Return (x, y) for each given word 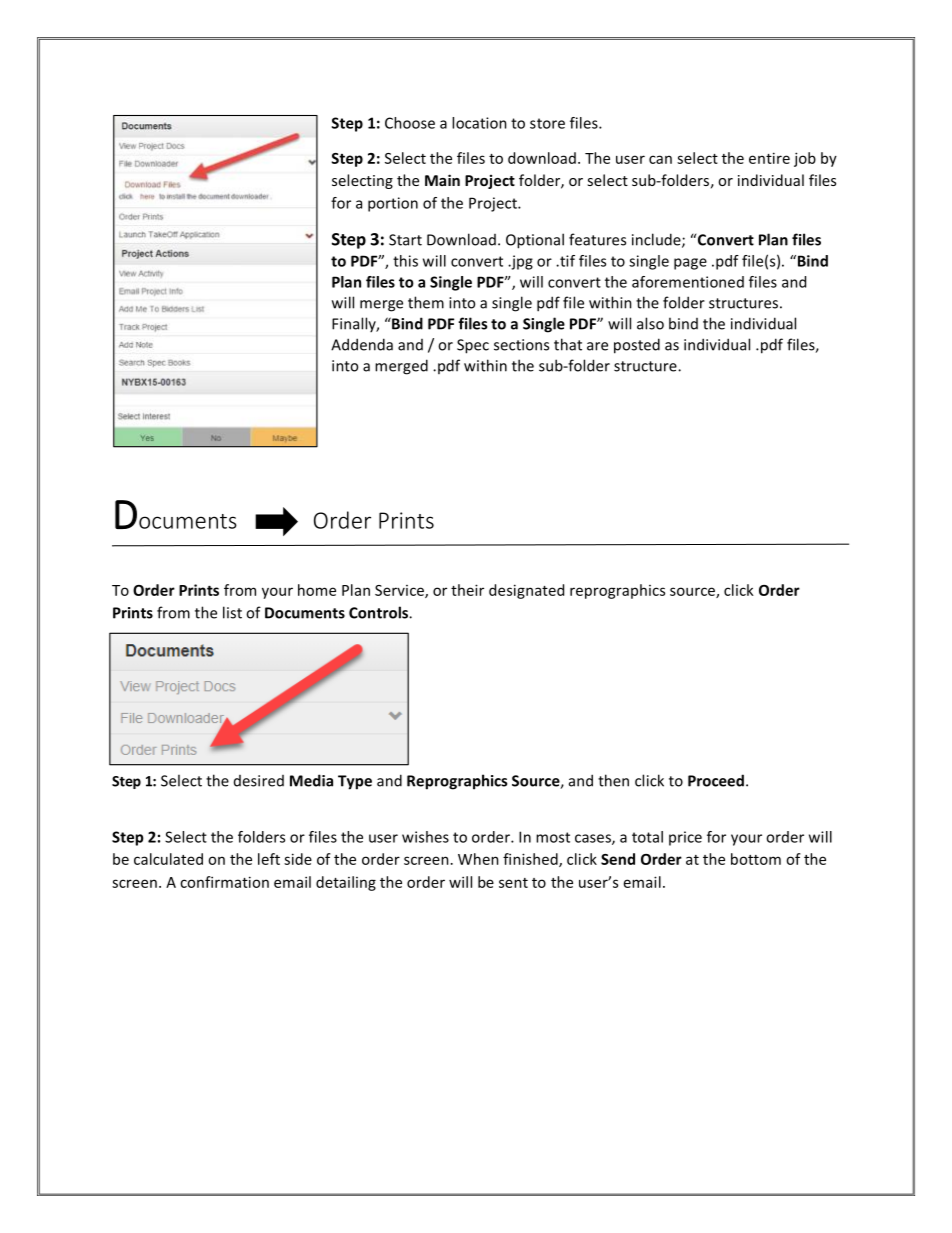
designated (526, 591)
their (467, 590)
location (479, 123)
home (317, 590)
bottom (756, 859)
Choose (410, 123)
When (478, 859)
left (269, 859)
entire (769, 158)
